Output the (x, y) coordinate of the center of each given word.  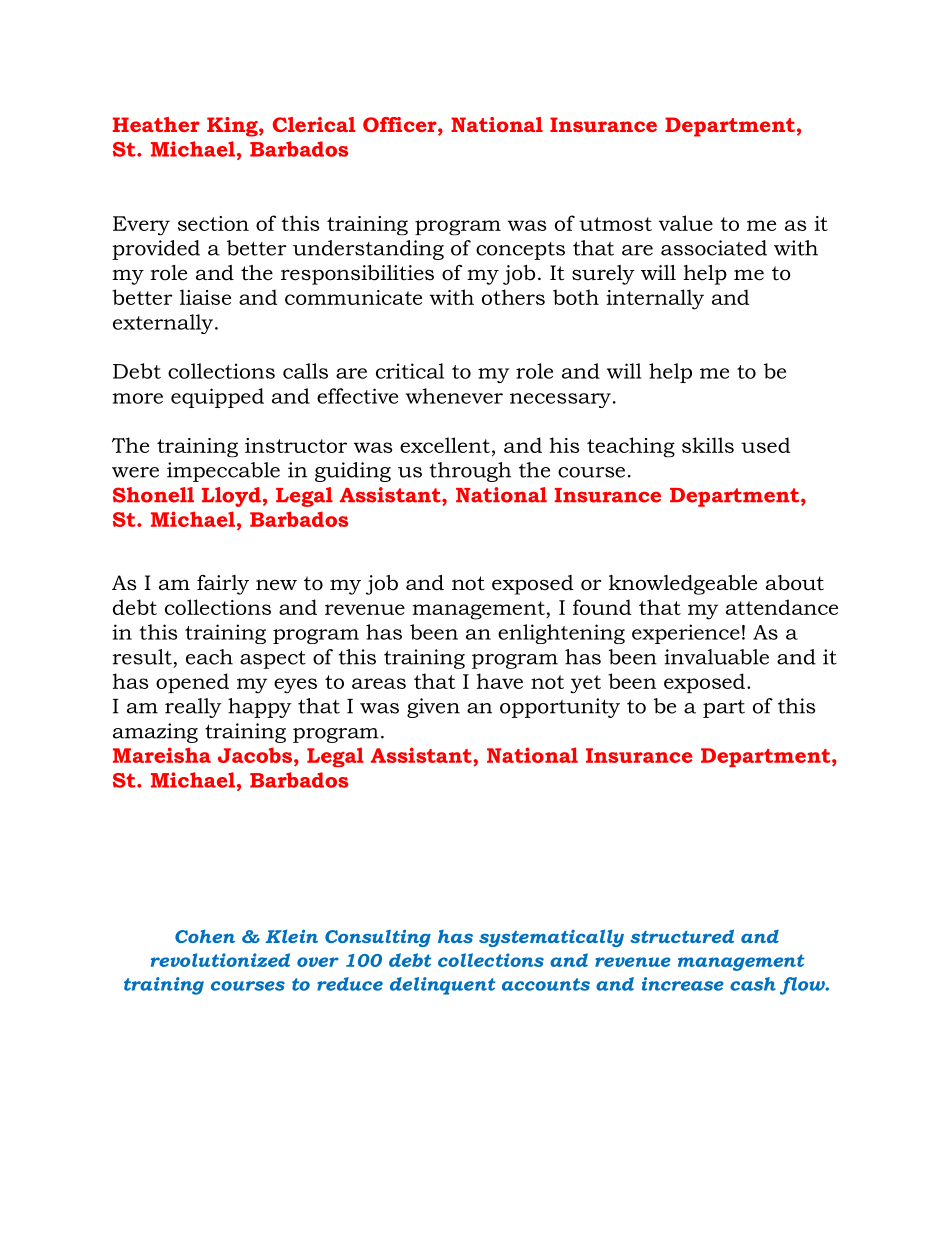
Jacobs (256, 756)
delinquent (442, 986)
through (470, 472)
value (686, 223)
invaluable (716, 657)
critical (410, 371)
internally (655, 299)
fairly (223, 585)
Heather (156, 124)
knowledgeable (683, 585)
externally (164, 324)
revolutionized (220, 960)
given (433, 708)
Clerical (314, 124)
